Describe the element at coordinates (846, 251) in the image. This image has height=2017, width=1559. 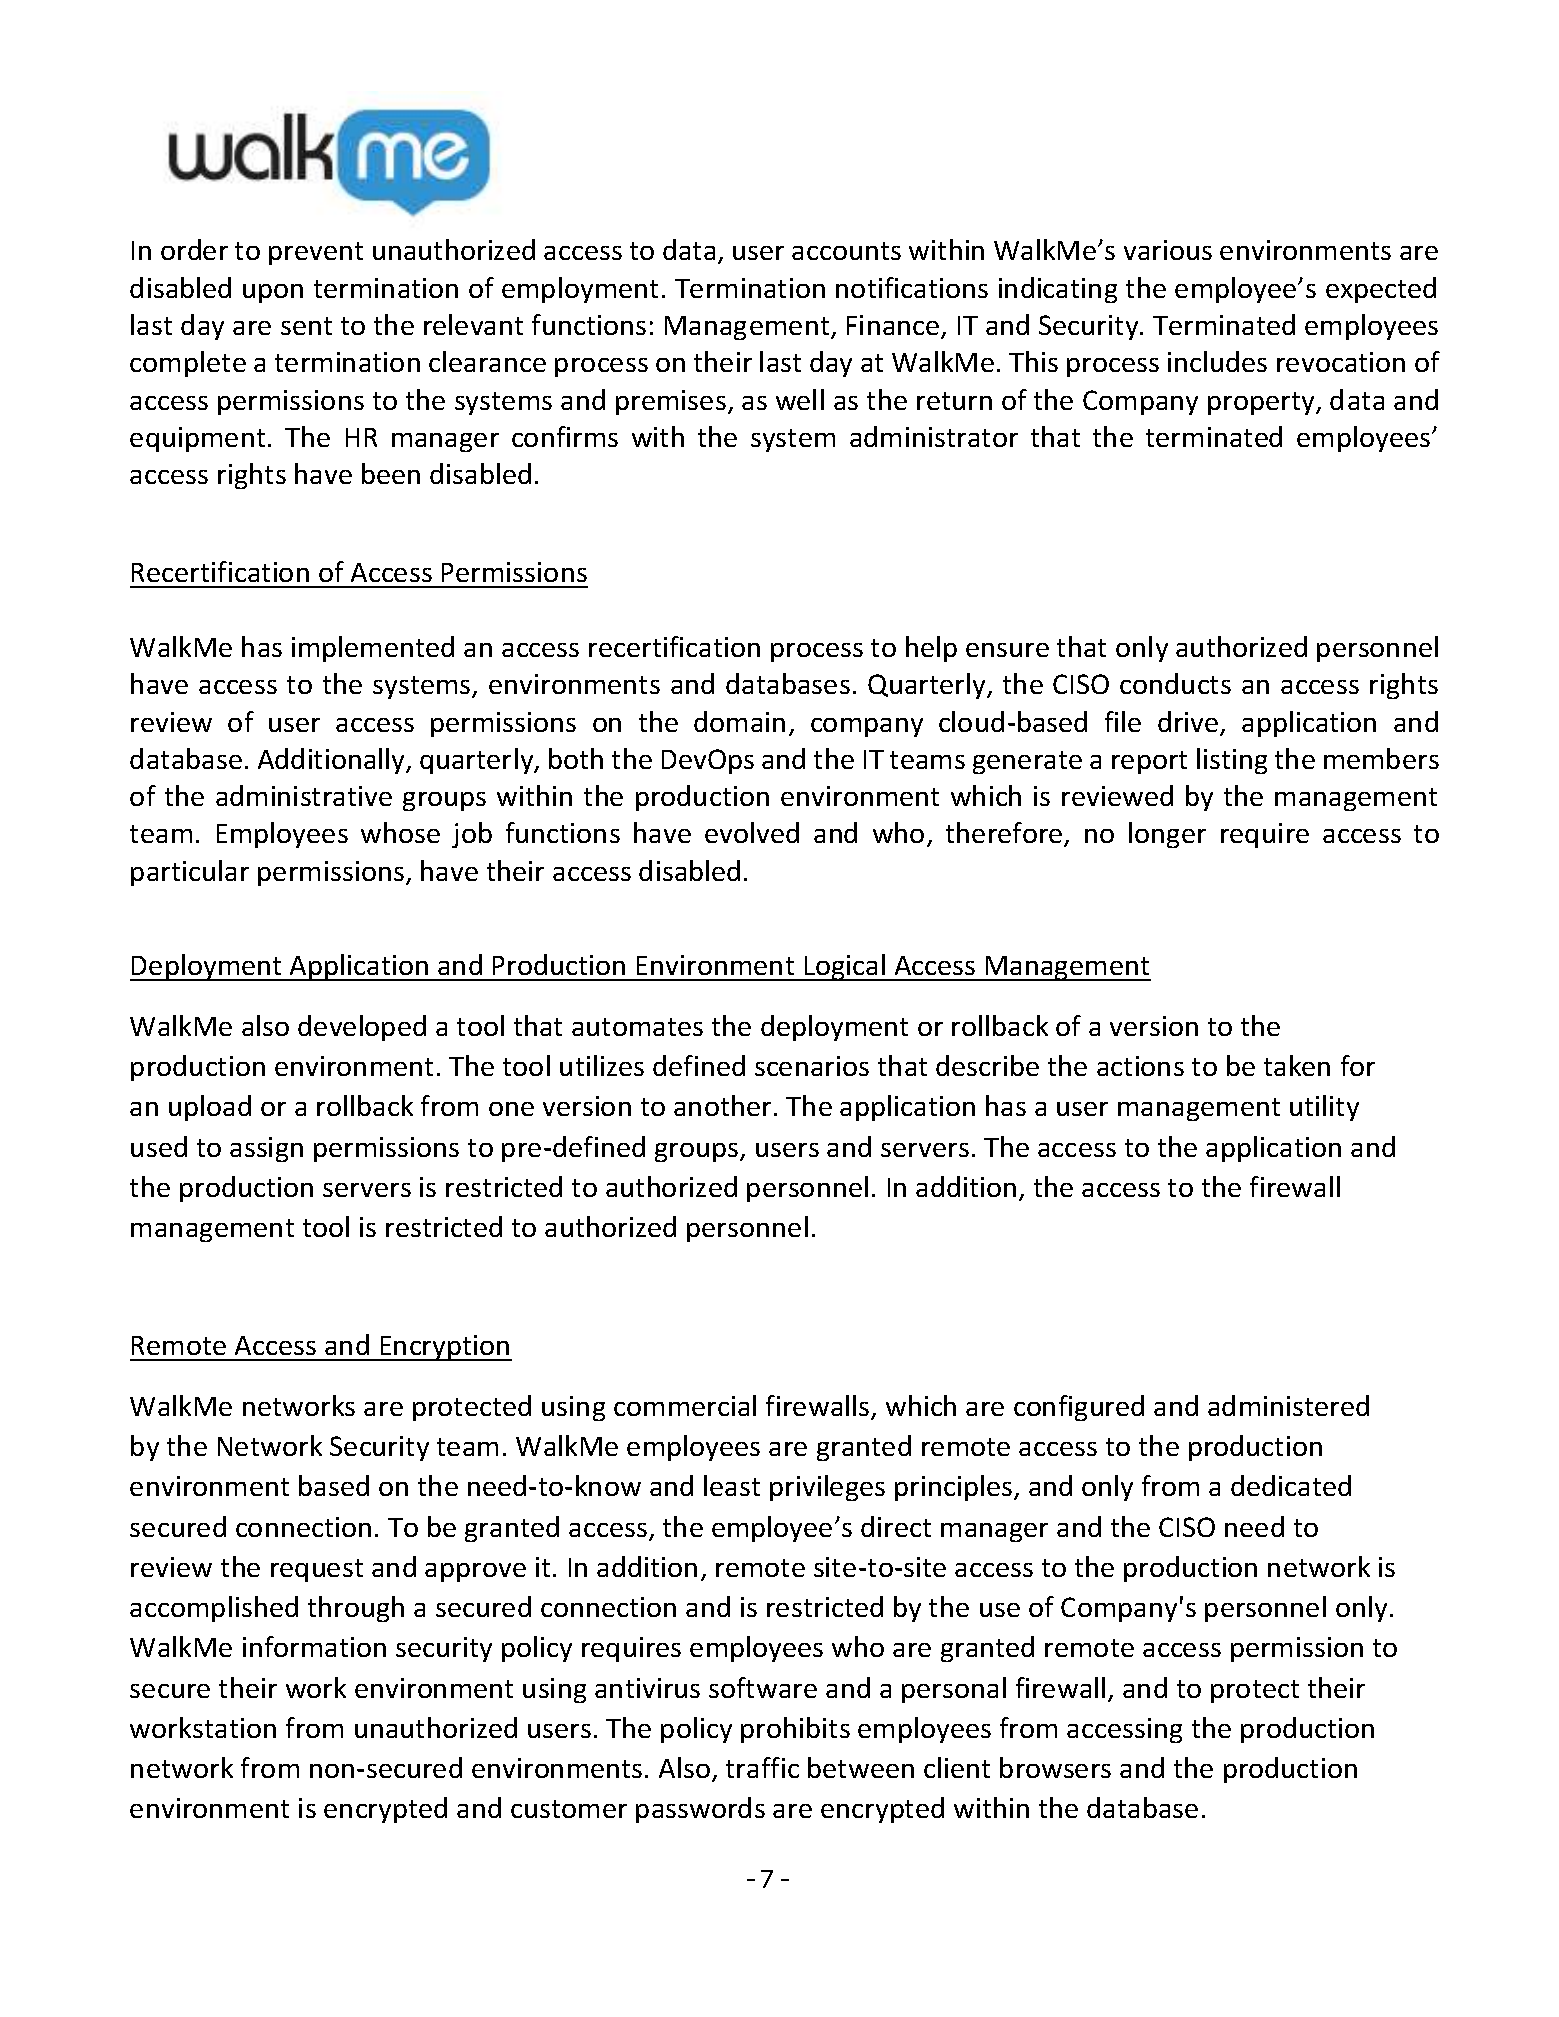
I see `accounts` at that location.
